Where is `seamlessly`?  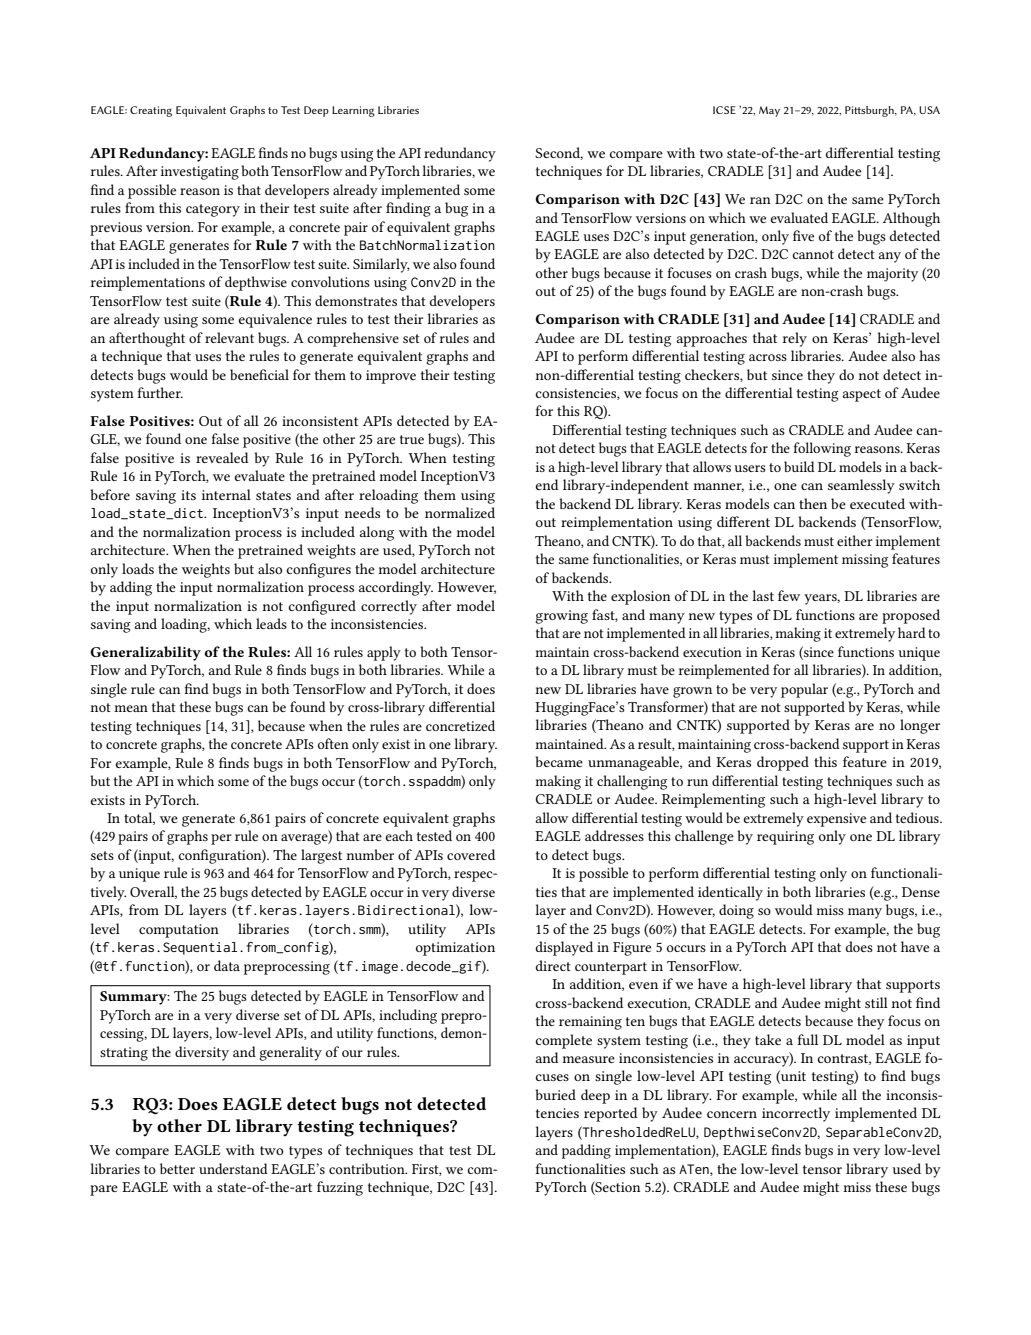
seamlessly is located at coordinates (861, 486).
